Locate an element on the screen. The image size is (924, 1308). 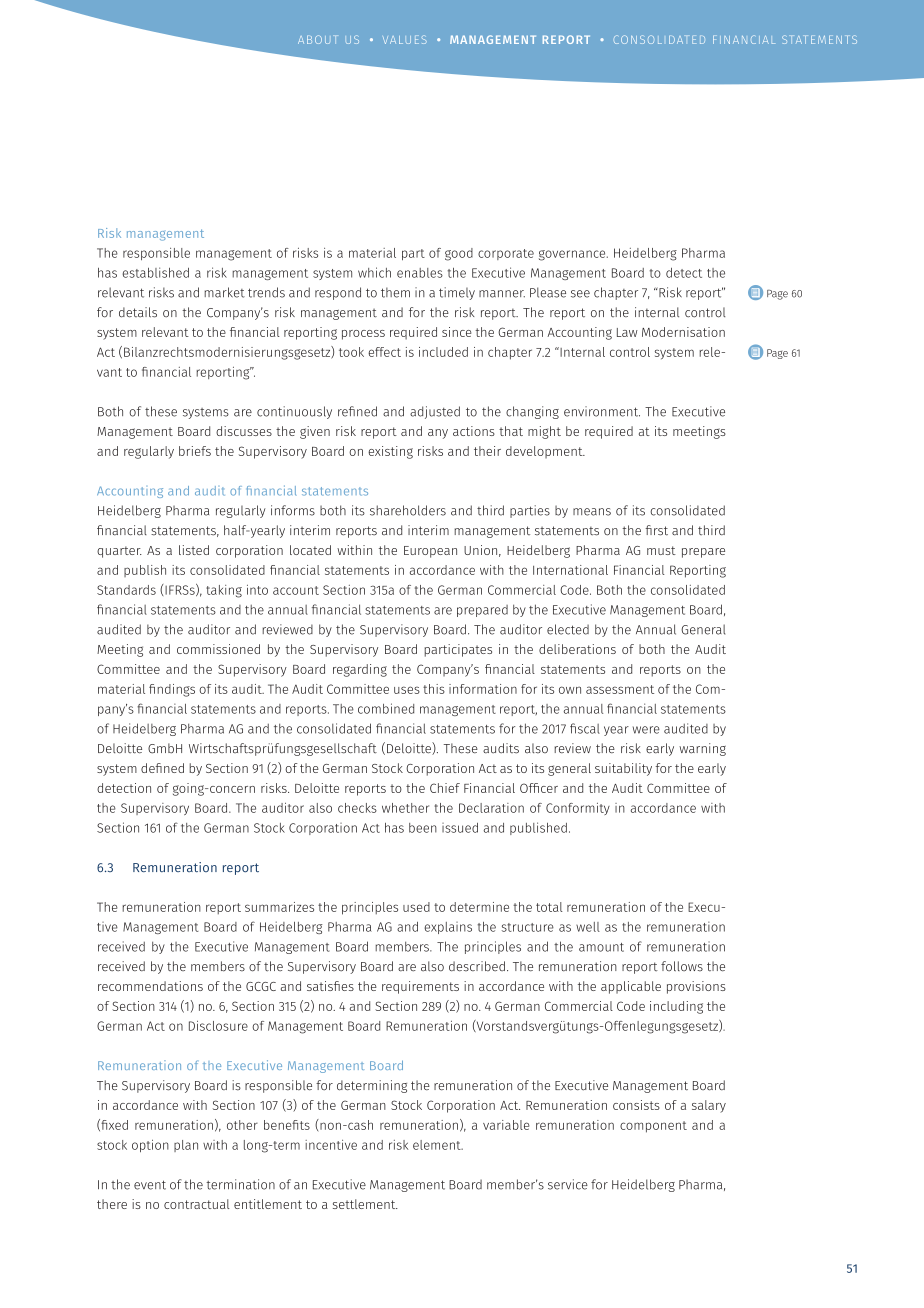
ABOUT is located at coordinates (317, 39).
